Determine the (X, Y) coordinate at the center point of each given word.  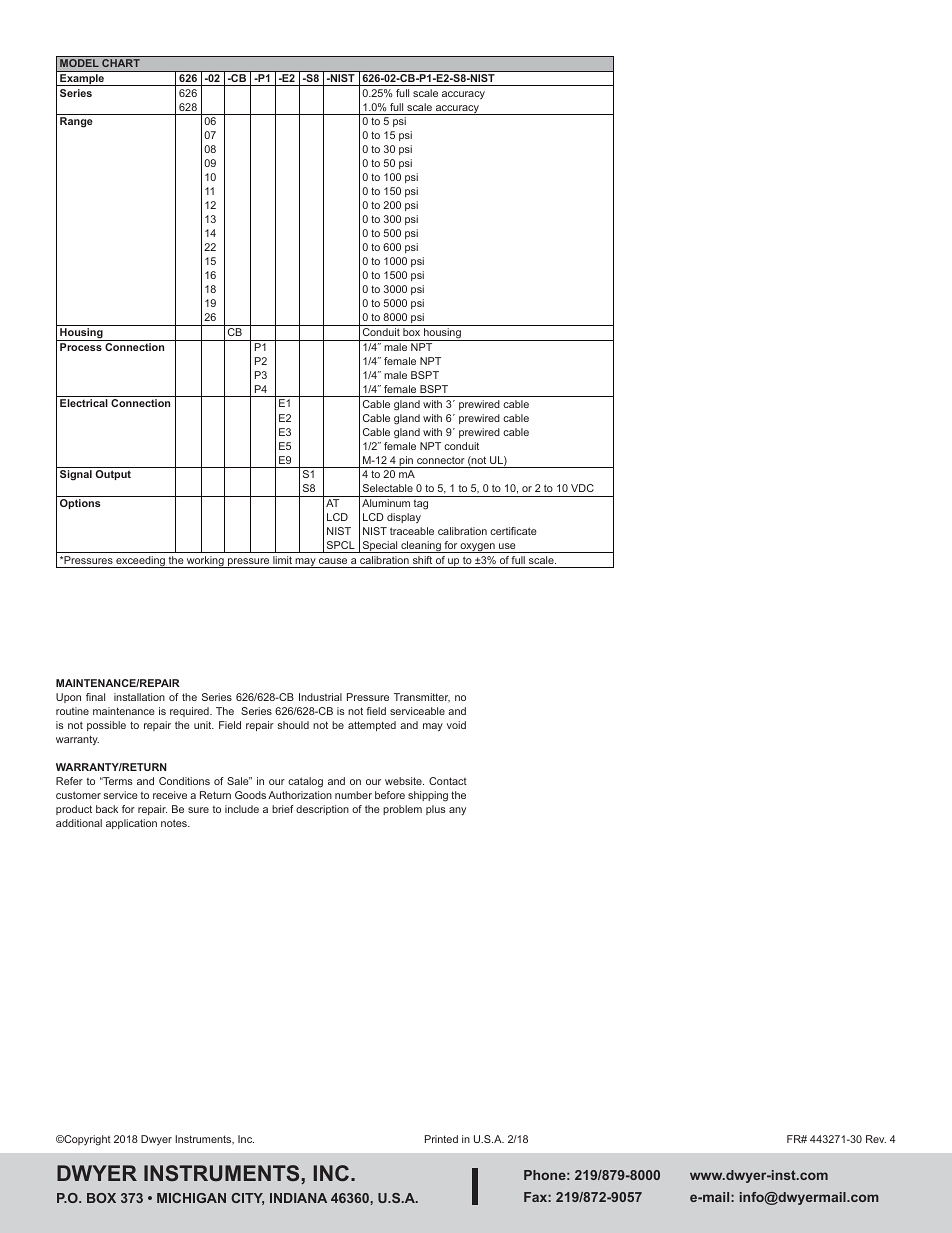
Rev (876, 1139)
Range (76, 122)
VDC (582, 488)
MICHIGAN (191, 1198)
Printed (441, 1139)
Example (82, 80)
